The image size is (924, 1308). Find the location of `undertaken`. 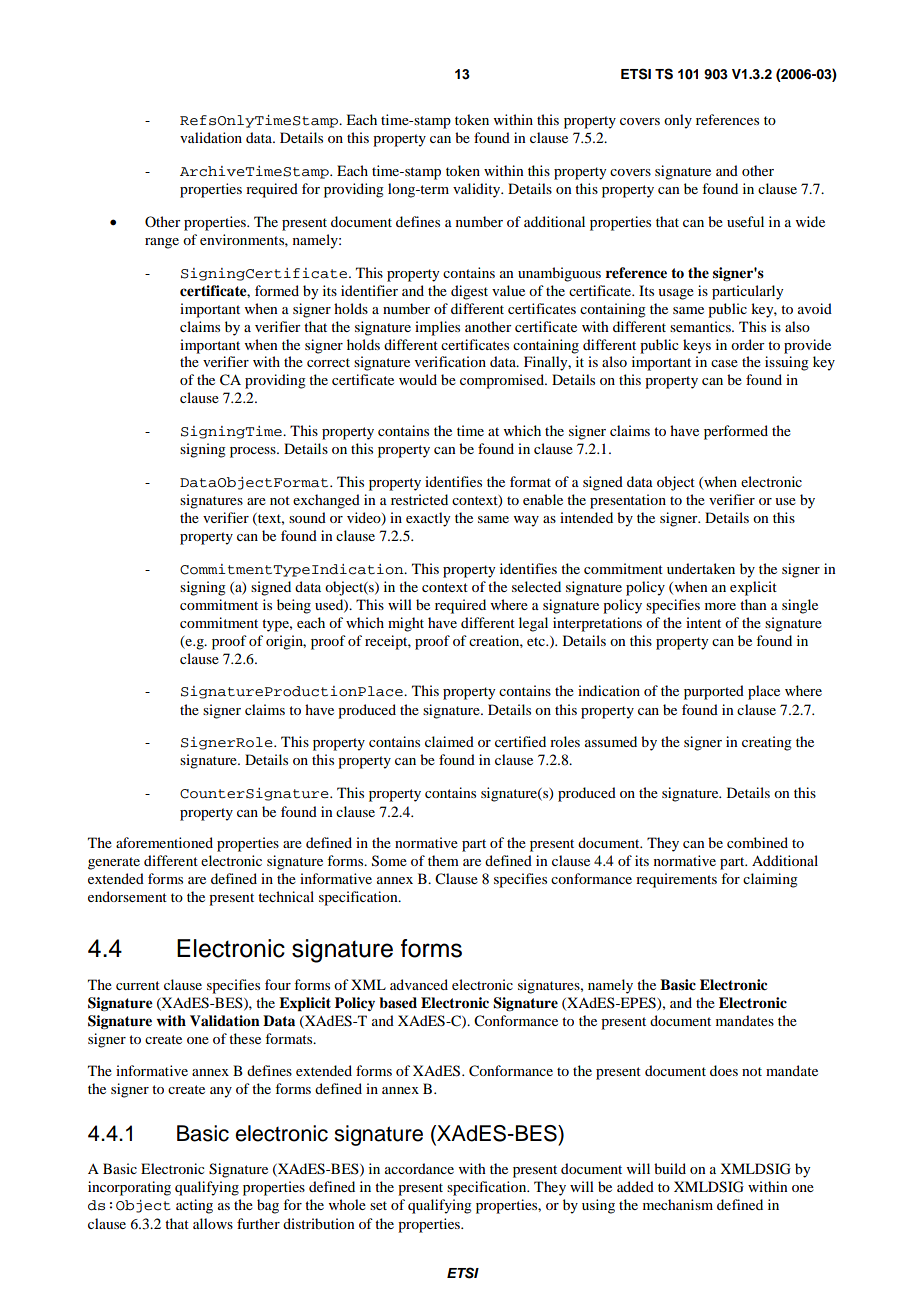

undertaken is located at coordinates (701, 568).
